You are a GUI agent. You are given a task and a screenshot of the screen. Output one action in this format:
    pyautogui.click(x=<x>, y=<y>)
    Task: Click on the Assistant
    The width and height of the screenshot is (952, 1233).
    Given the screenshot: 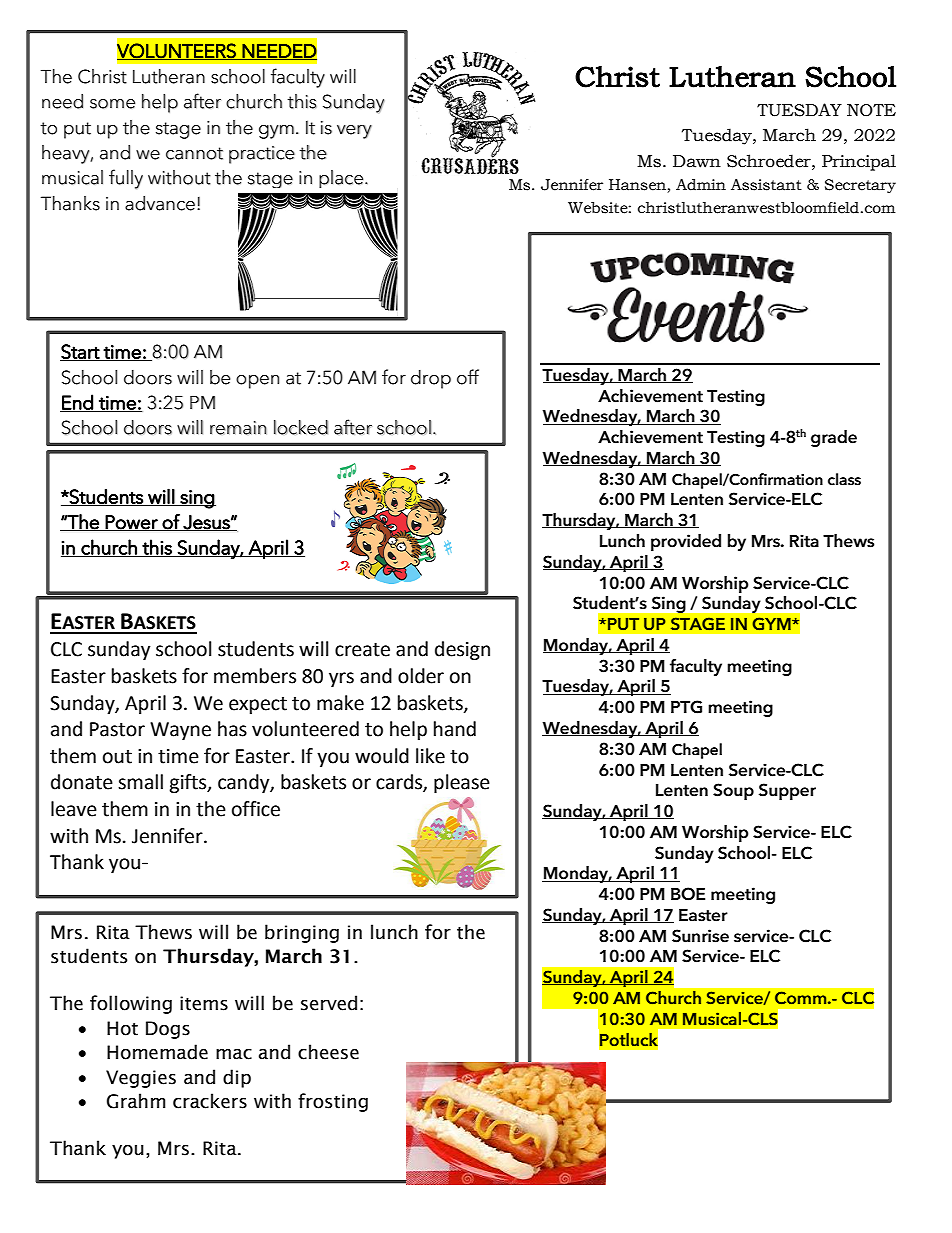 What is the action you would take?
    pyautogui.click(x=766, y=185)
